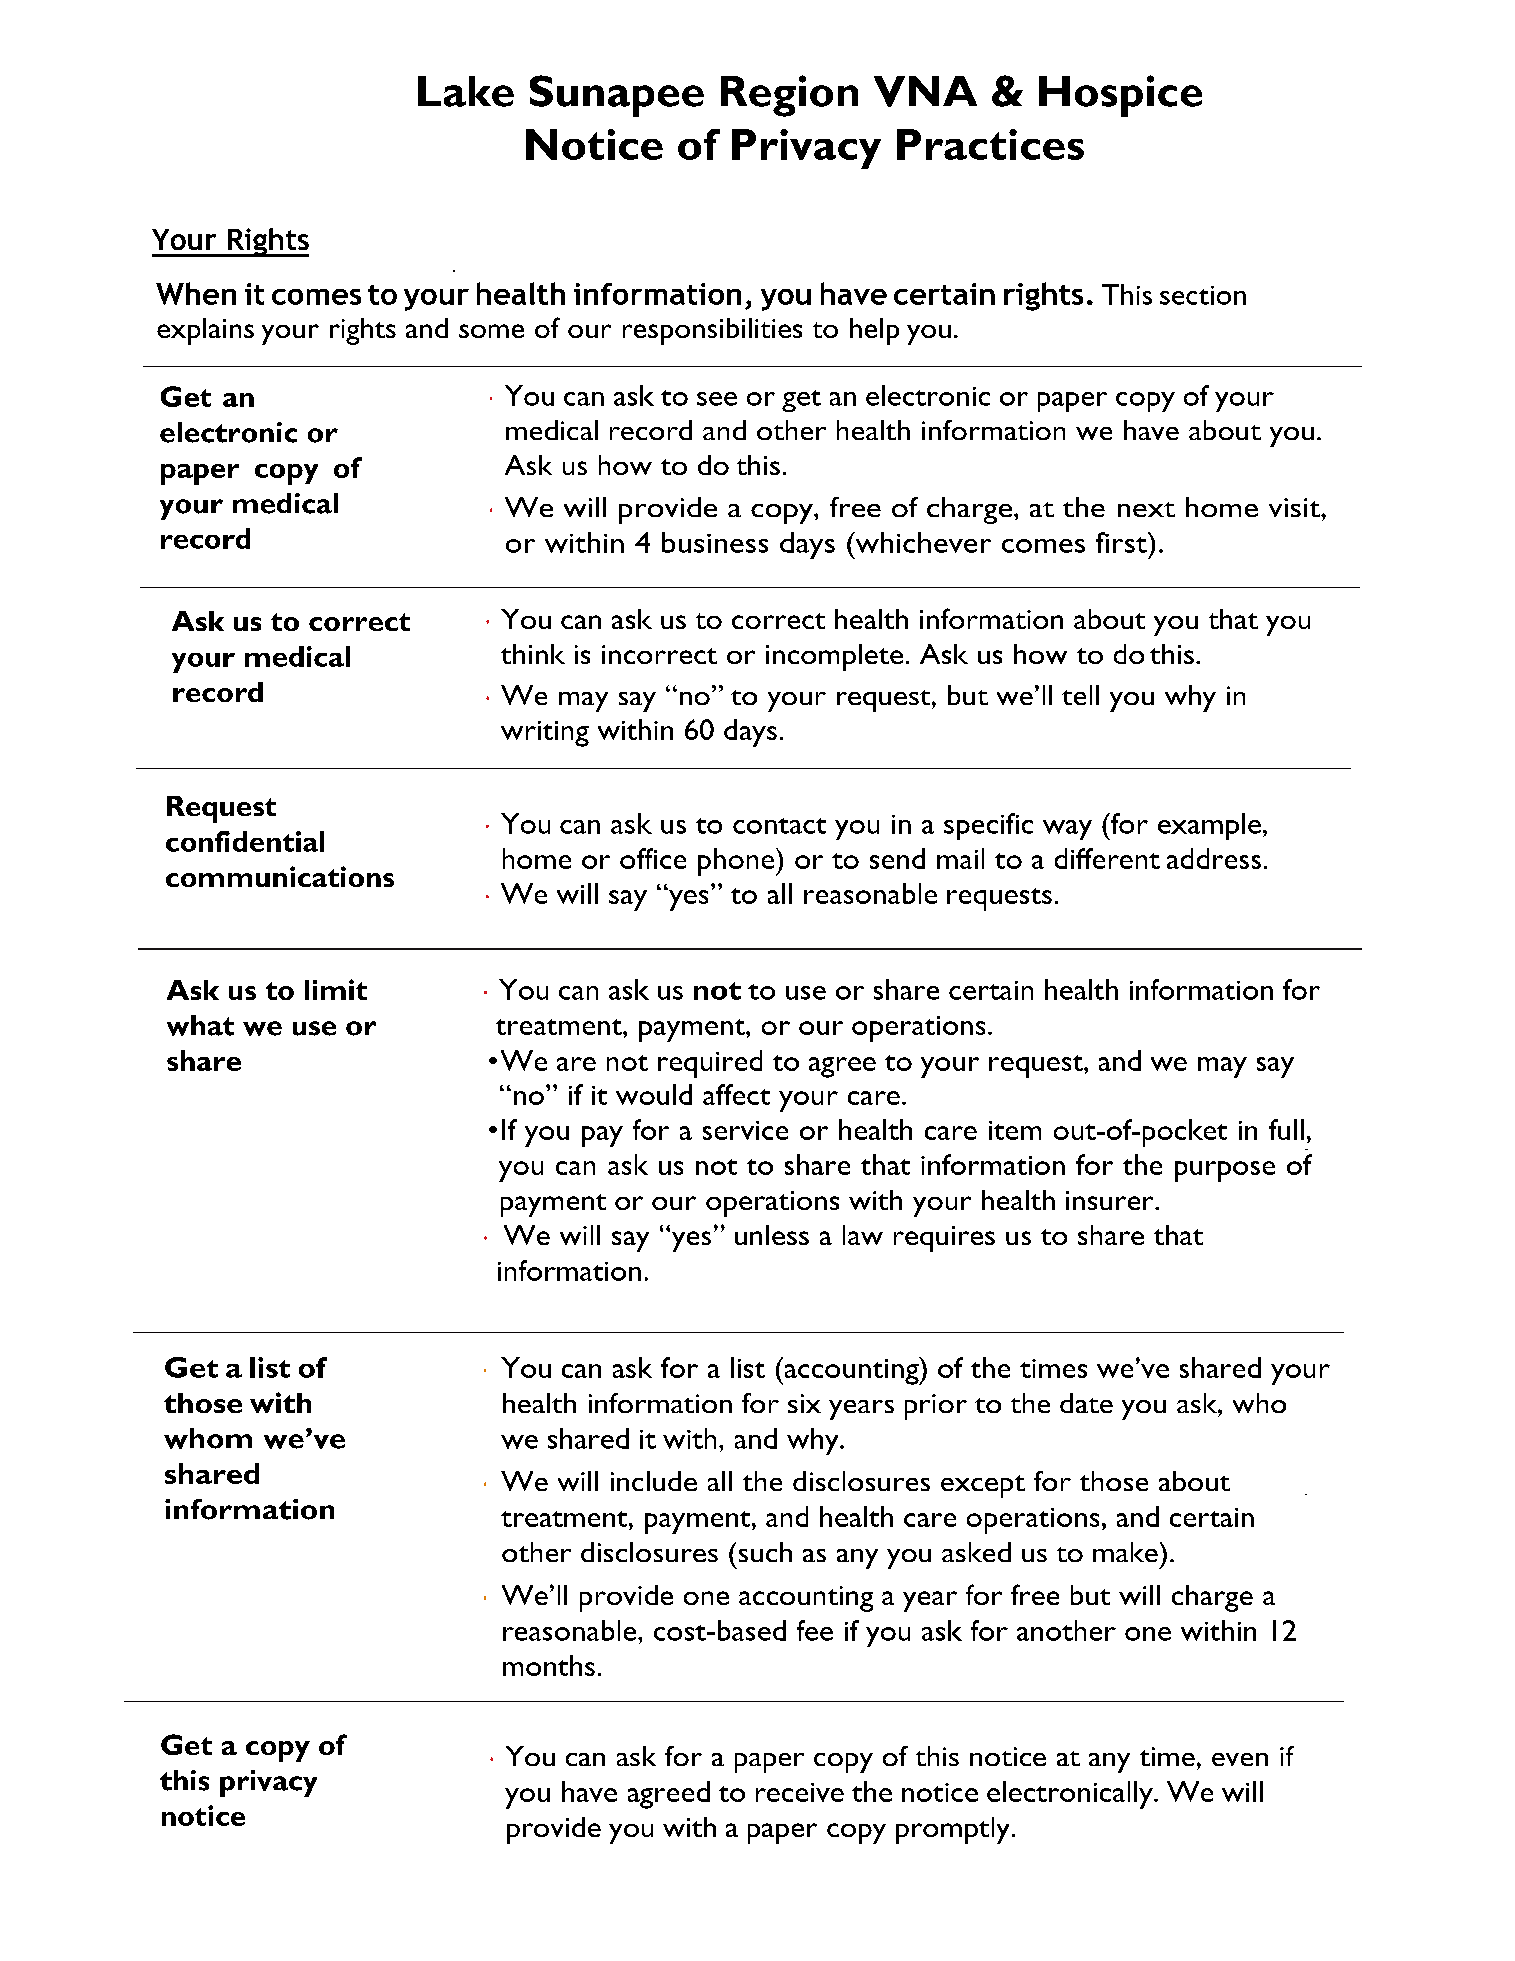 The height and width of the document is (1961, 1515). Describe the element at coordinates (789, 96) in the document. I see `Region` at that location.
